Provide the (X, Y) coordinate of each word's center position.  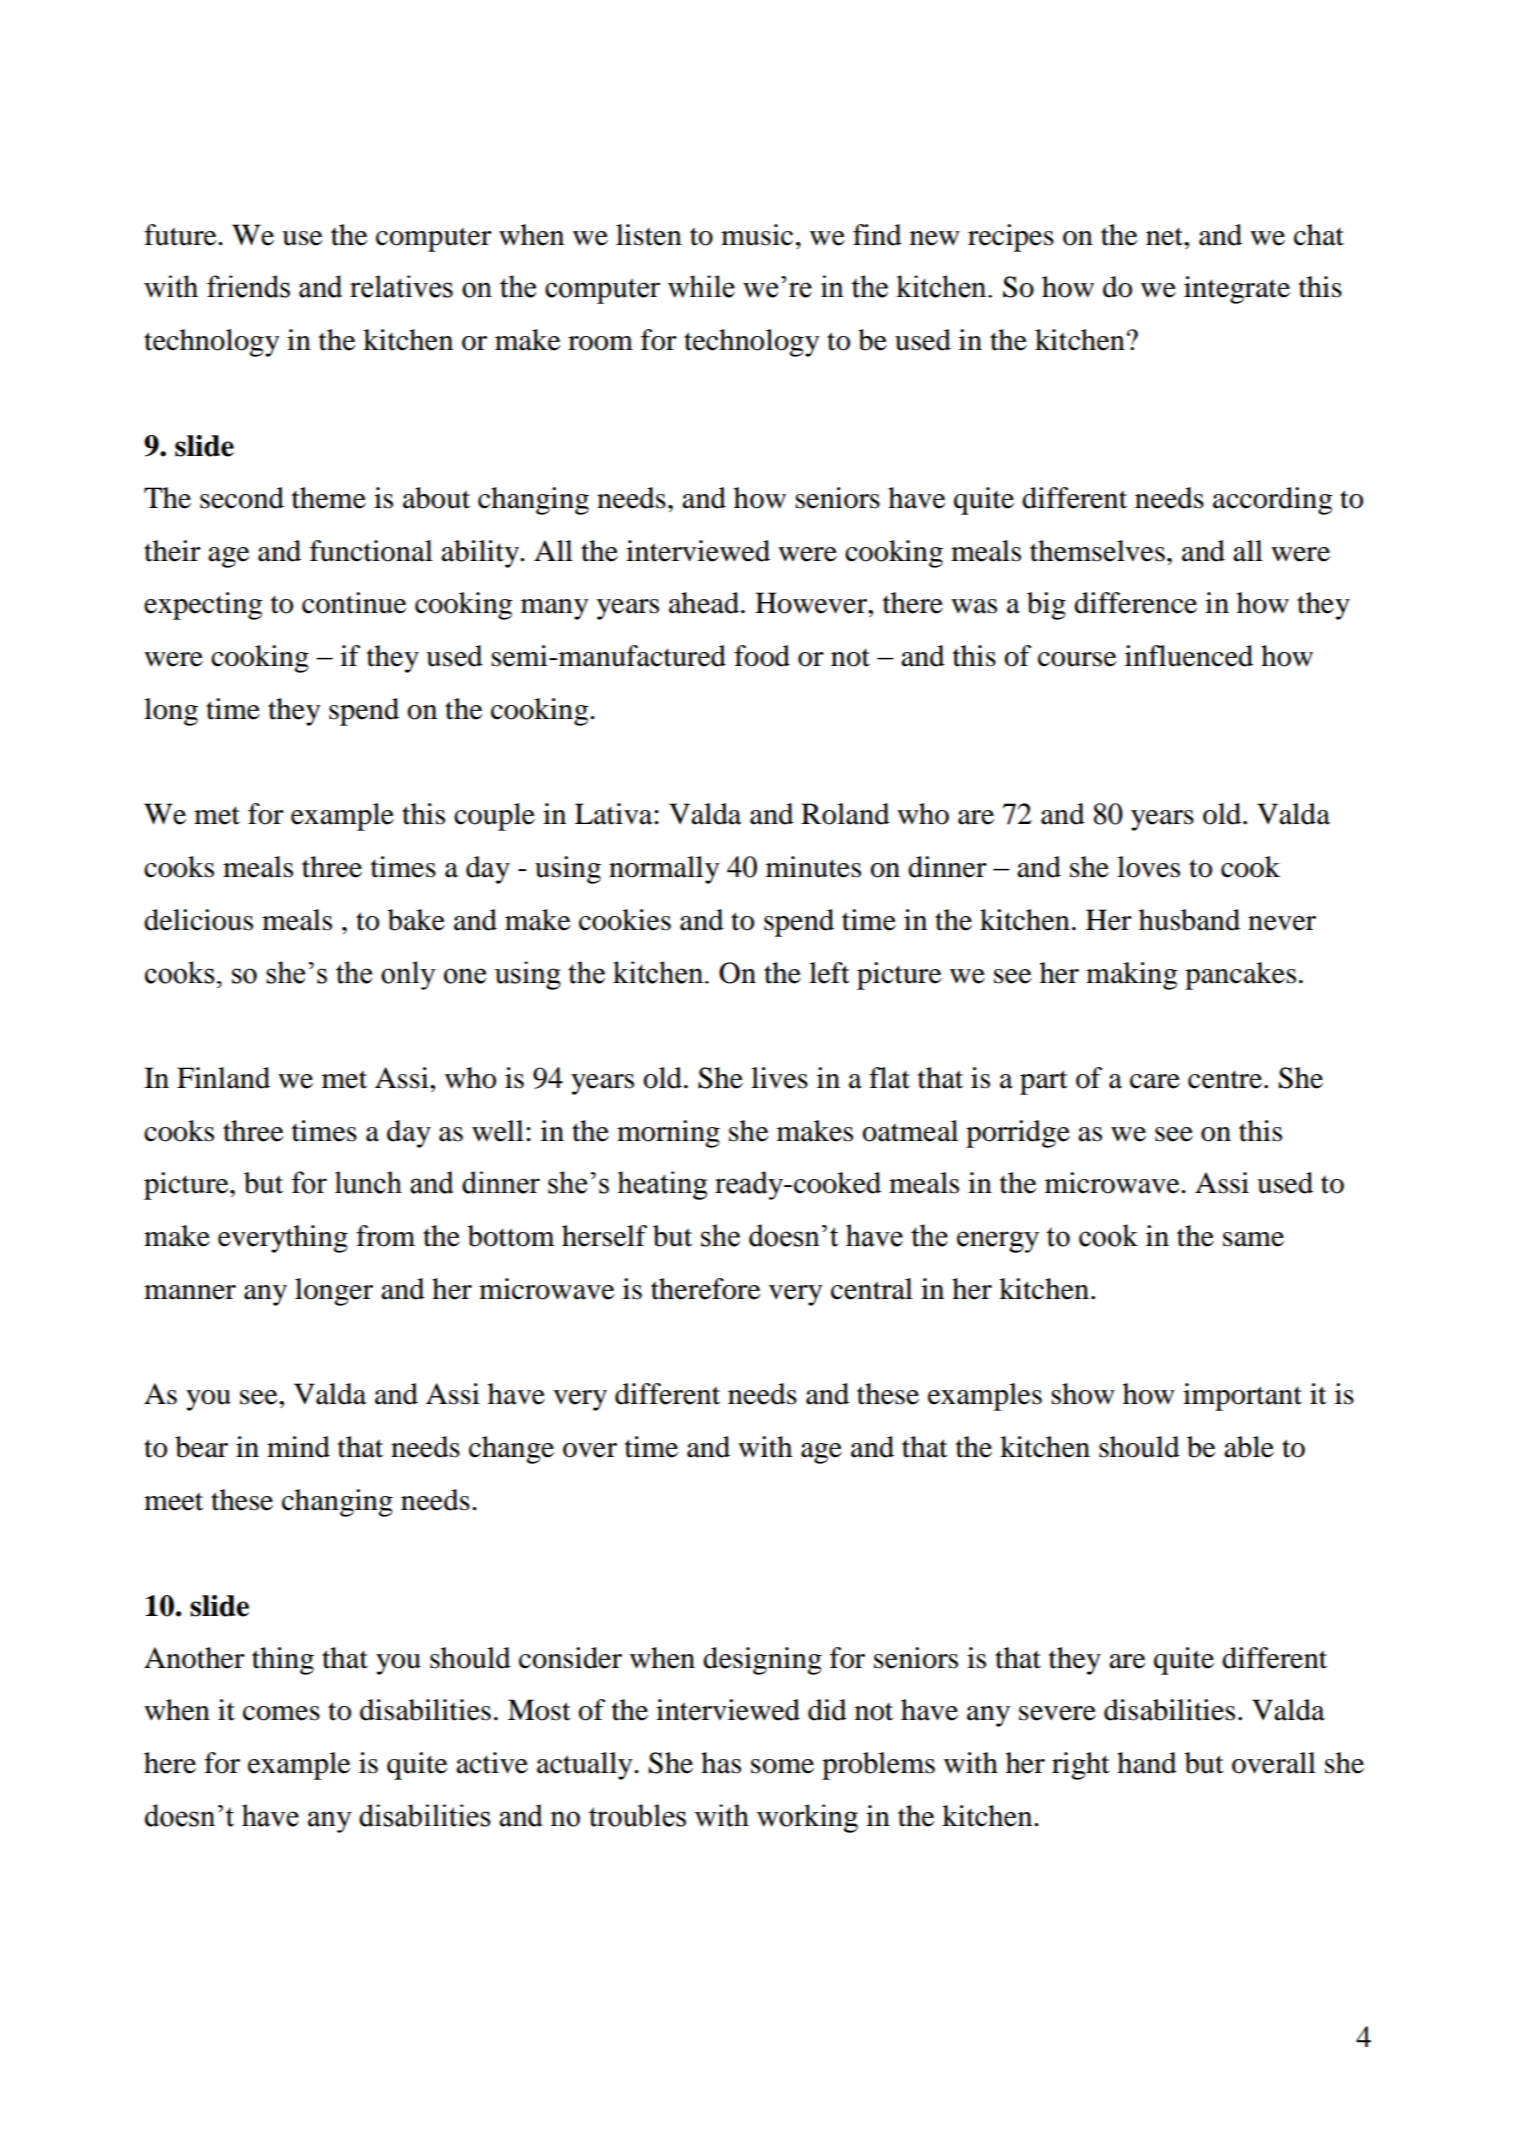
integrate (1237, 290)
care (1155, 1081)
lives (779, 1078)
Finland (223, 1078)
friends (248, 286)
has (721, 1763)
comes (281, 1713)
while (701, 286)
